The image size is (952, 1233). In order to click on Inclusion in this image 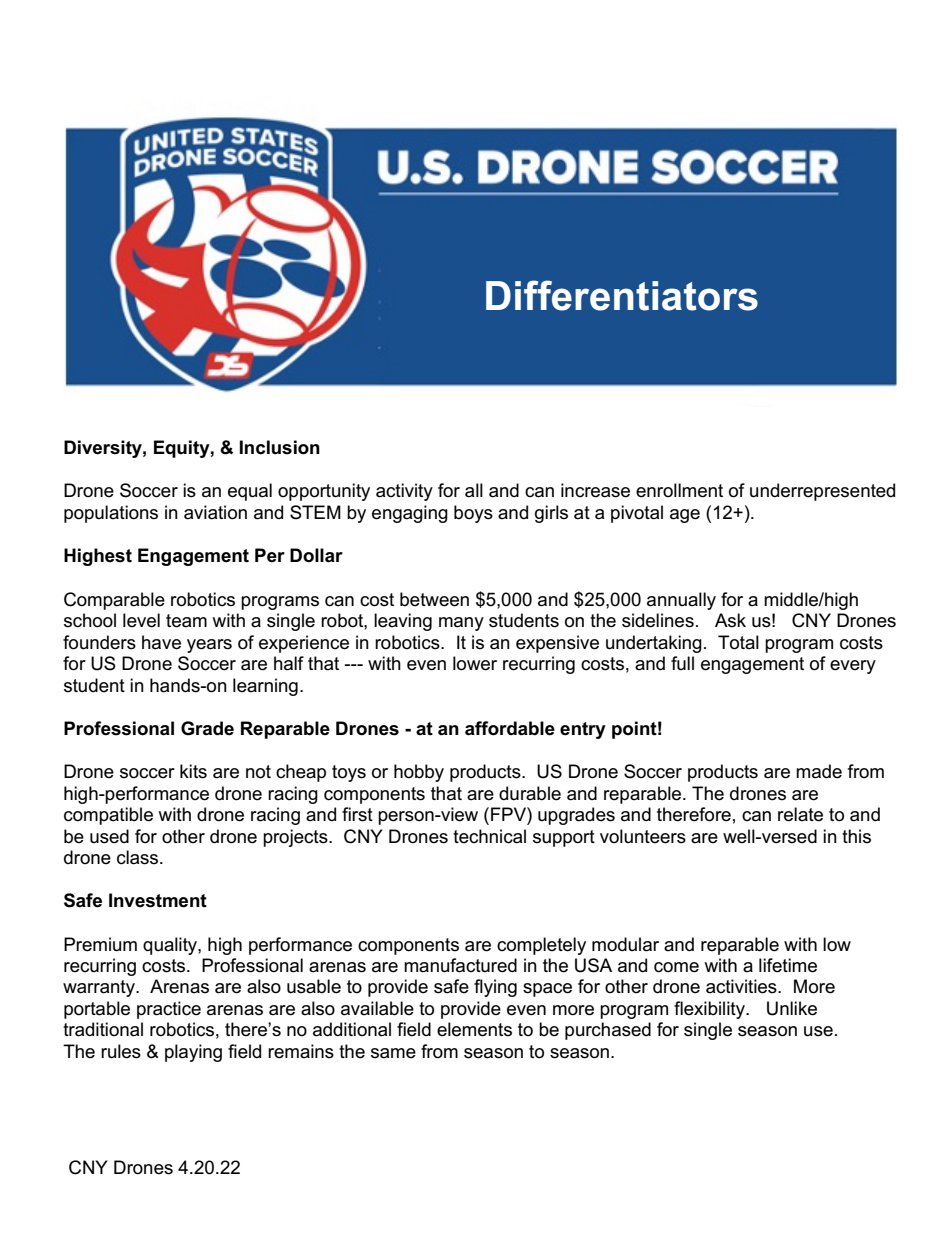, I will do `click(280, 447)`.
